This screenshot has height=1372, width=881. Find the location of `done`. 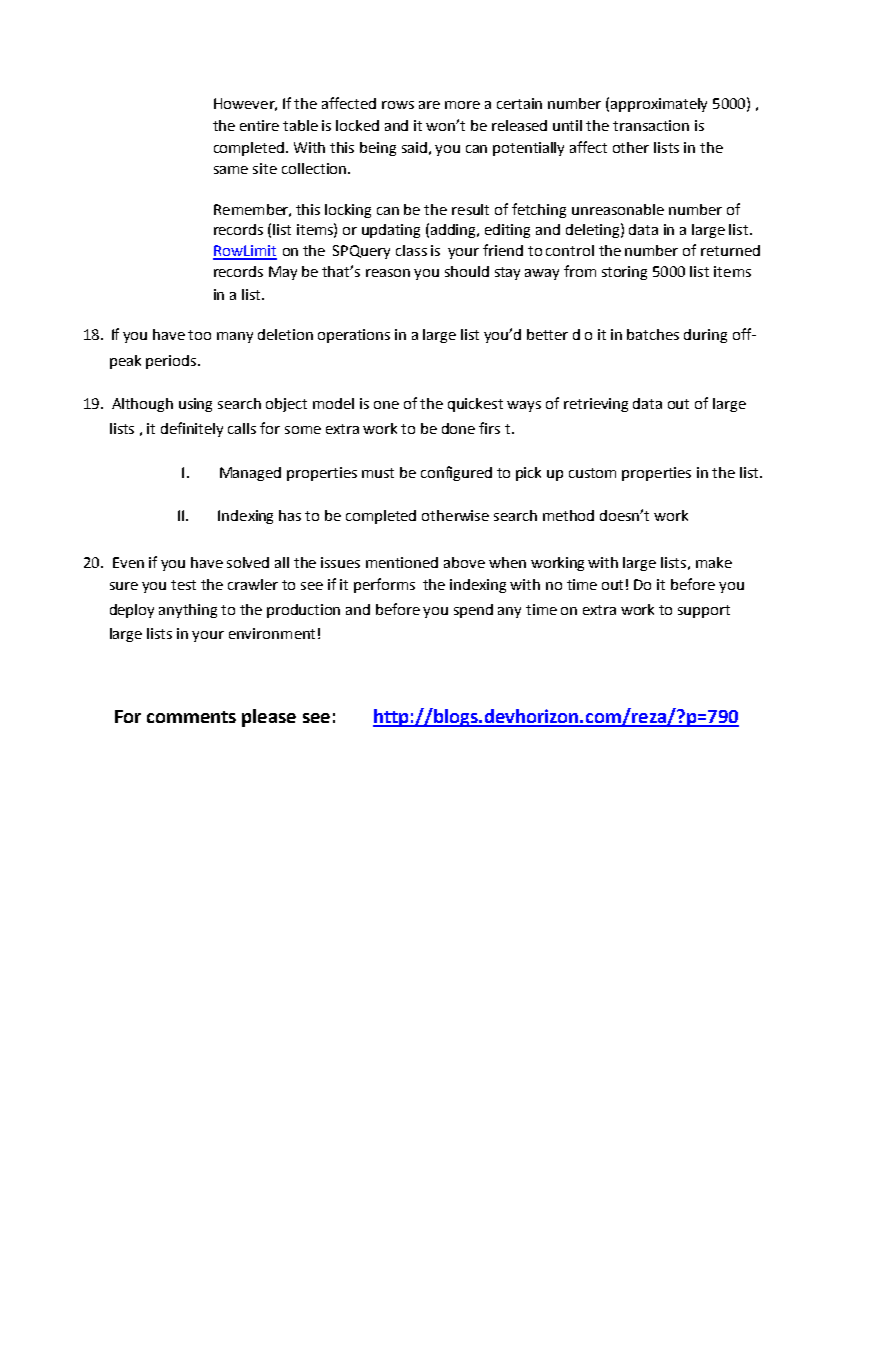

done is located at coordinates (458, 428).
